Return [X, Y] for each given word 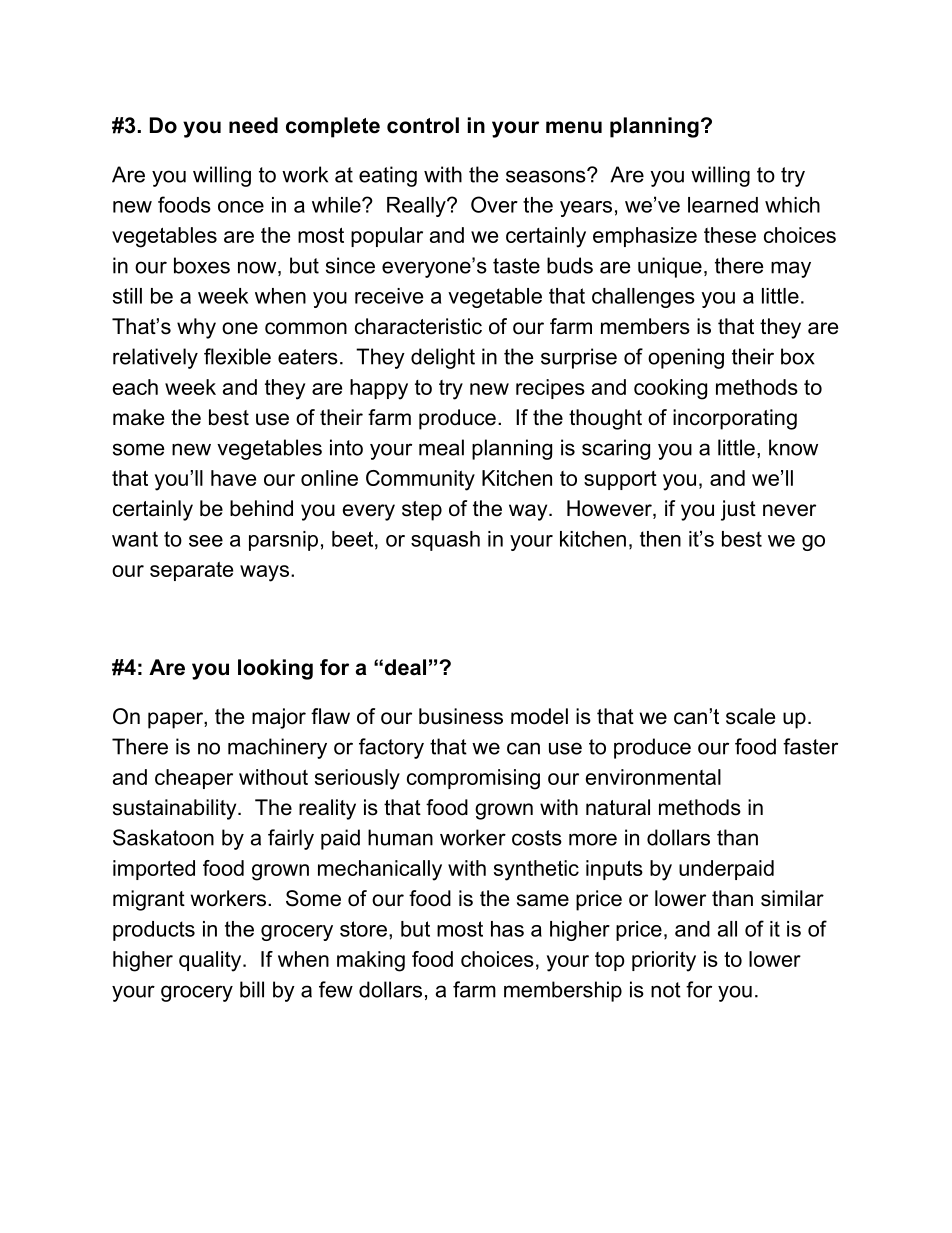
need [253, 125]
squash [445, 541]
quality [211, 961]
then [660, 539]
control [423, 125]
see [206, 541]
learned [723, 205]
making [371, 961]
